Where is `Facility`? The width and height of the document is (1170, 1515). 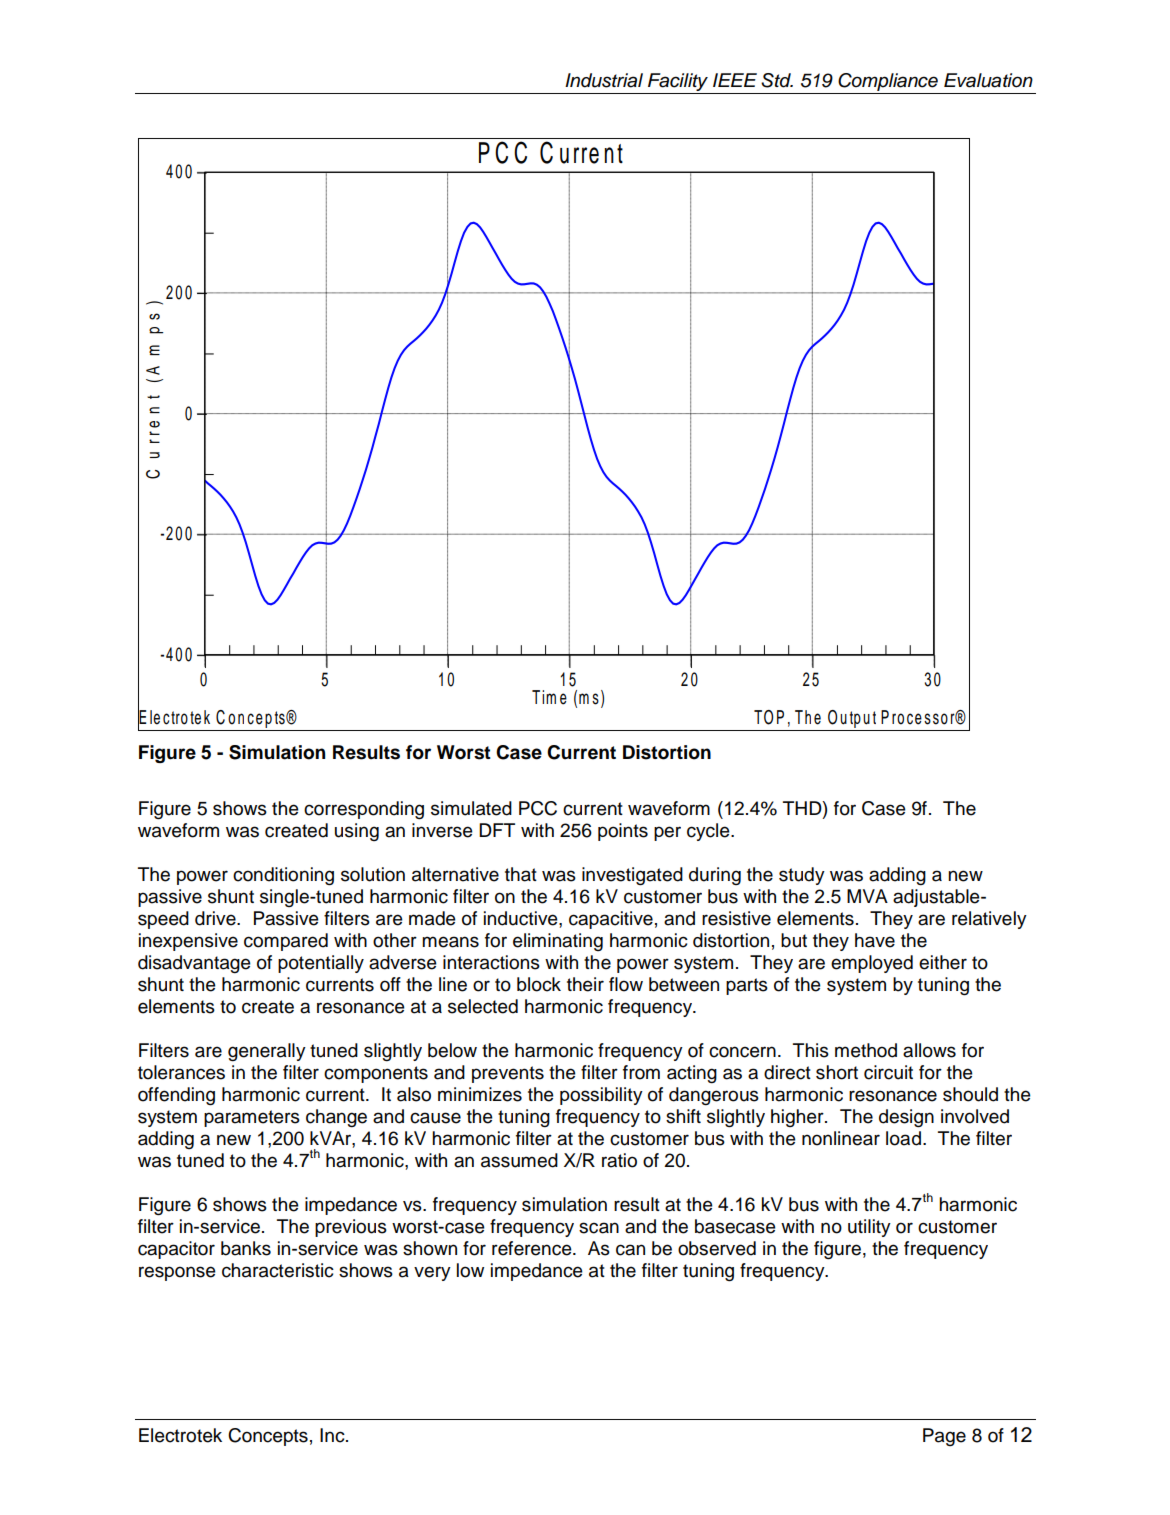
Facility is located at coordinates (678, 82).
